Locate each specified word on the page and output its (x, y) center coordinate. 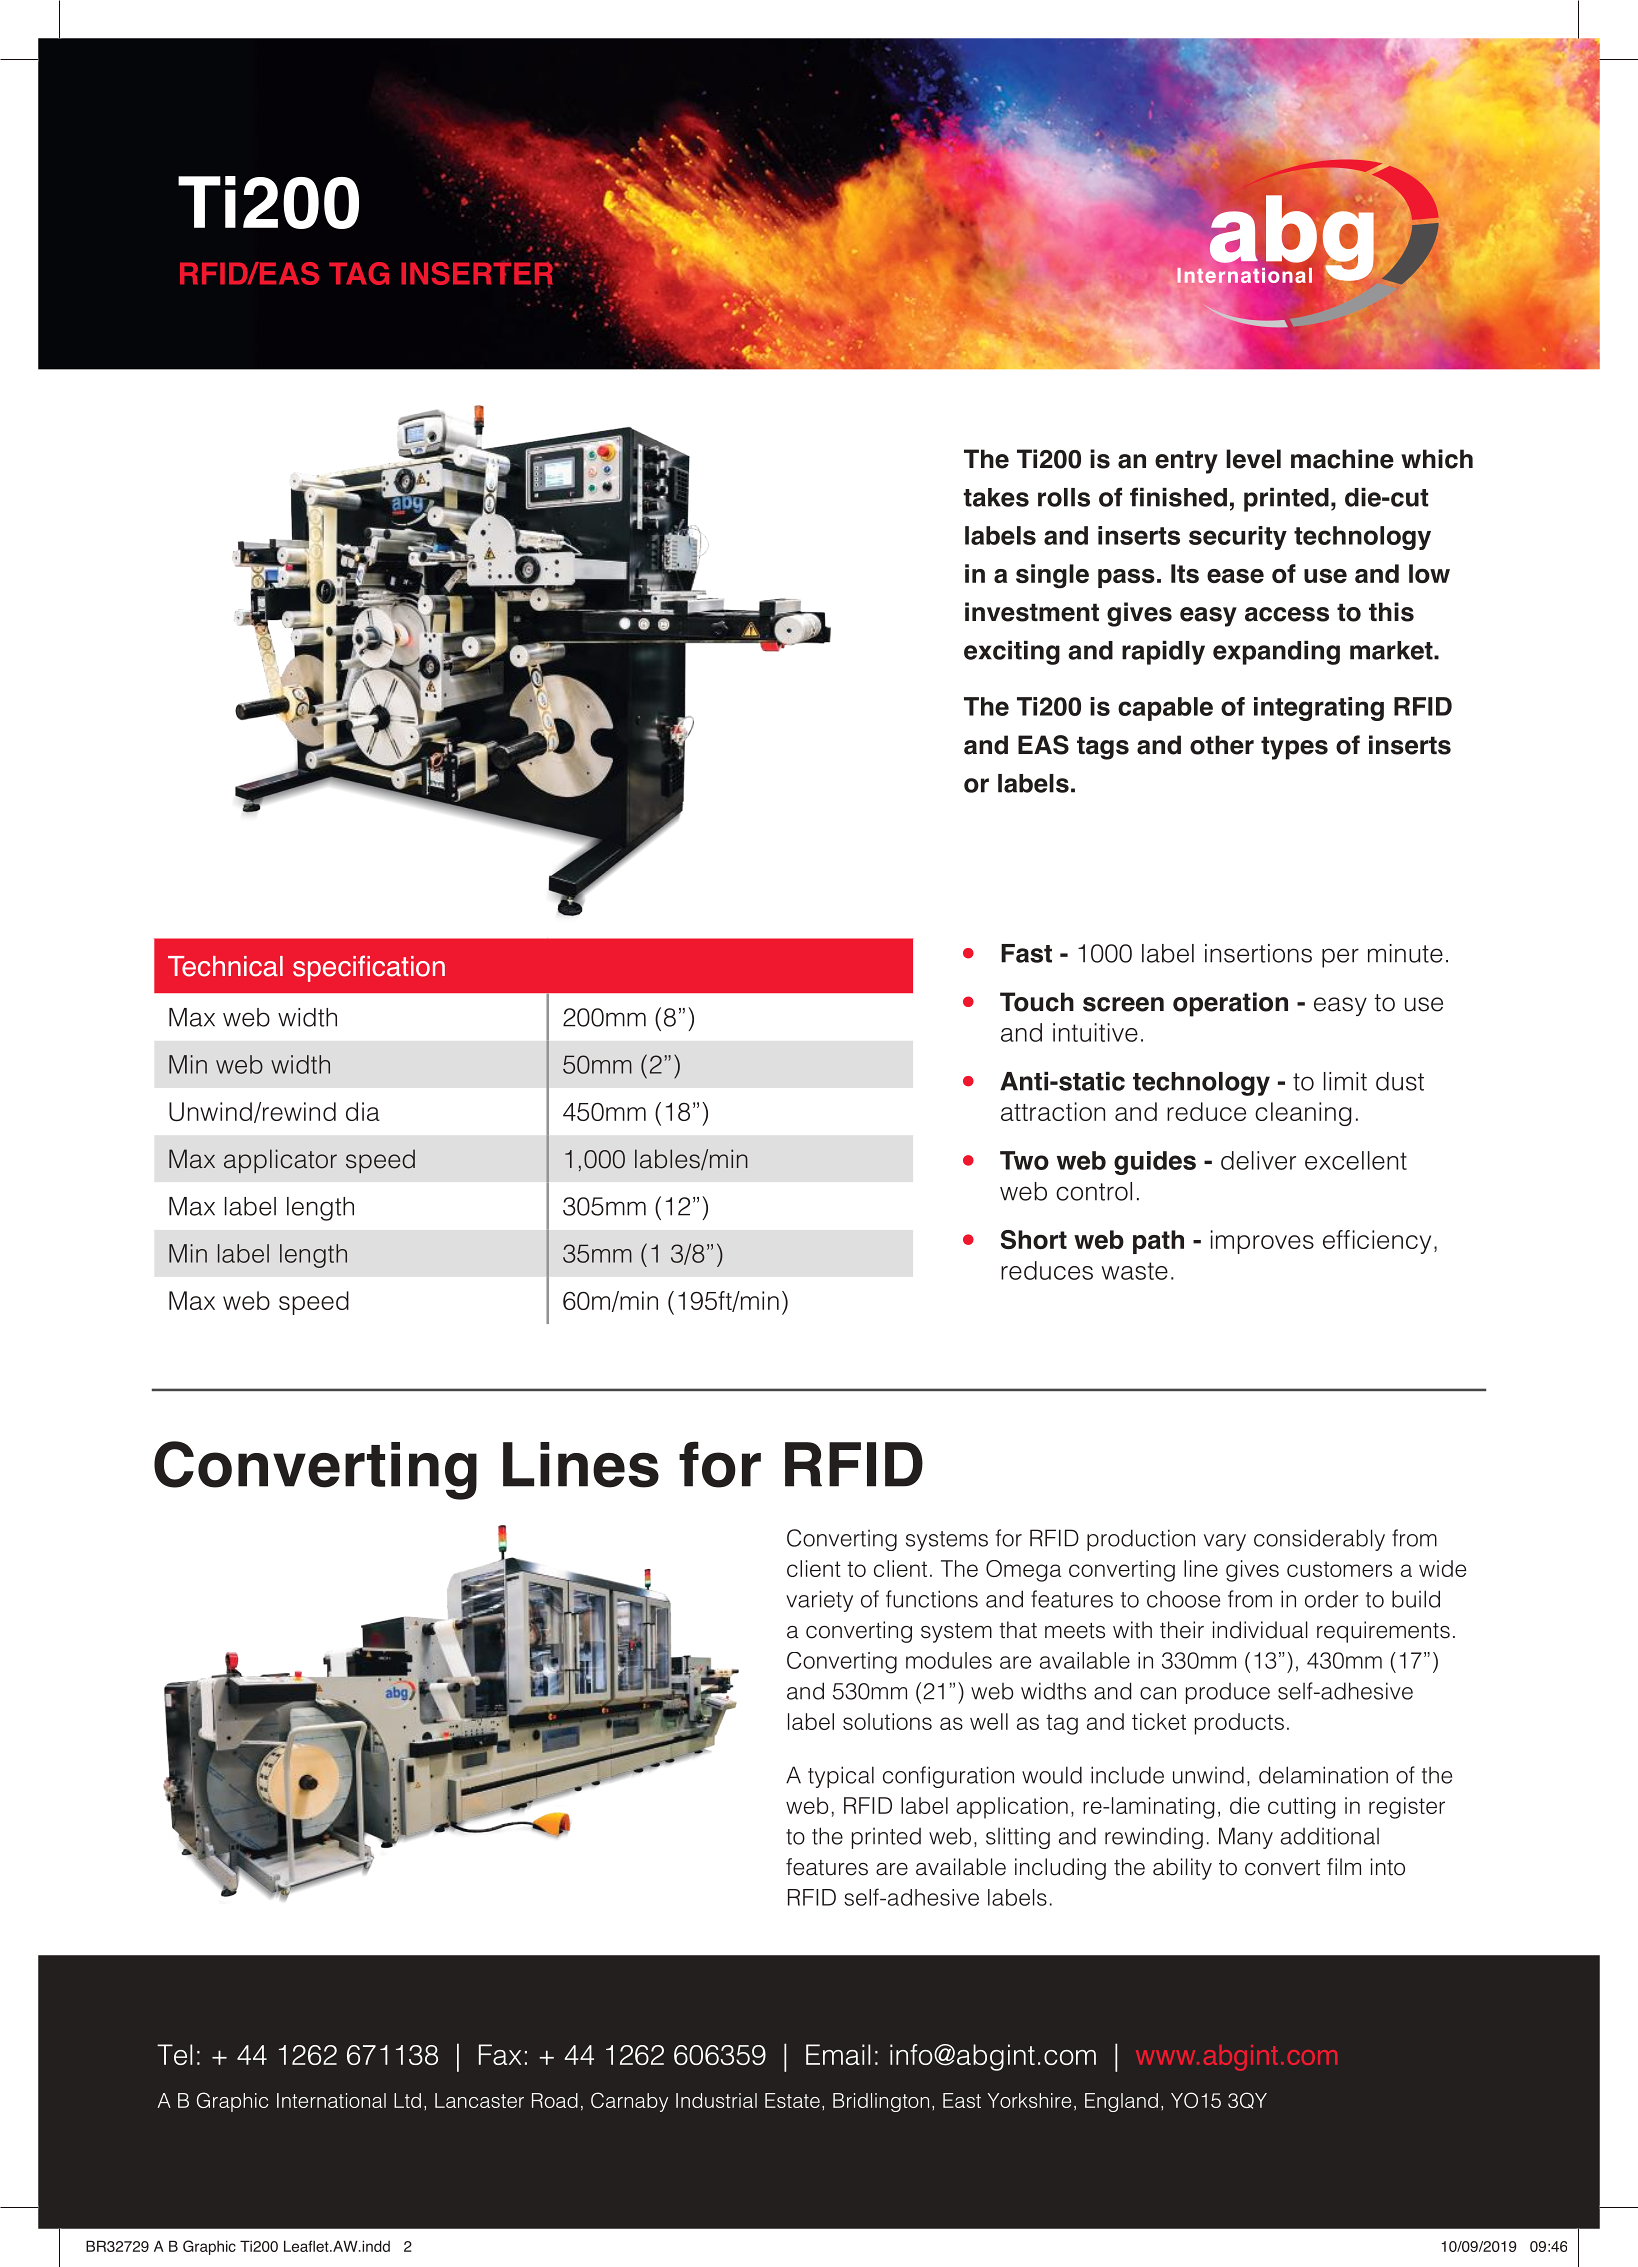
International (331, 2100)
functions (932, 1599)
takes (996, 497)
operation (1230, 1004)
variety (819, 1601)
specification (369, 968)
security (1238, 538)
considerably (1319, 1540)
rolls (1064, 497)
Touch (1037, 1002)
